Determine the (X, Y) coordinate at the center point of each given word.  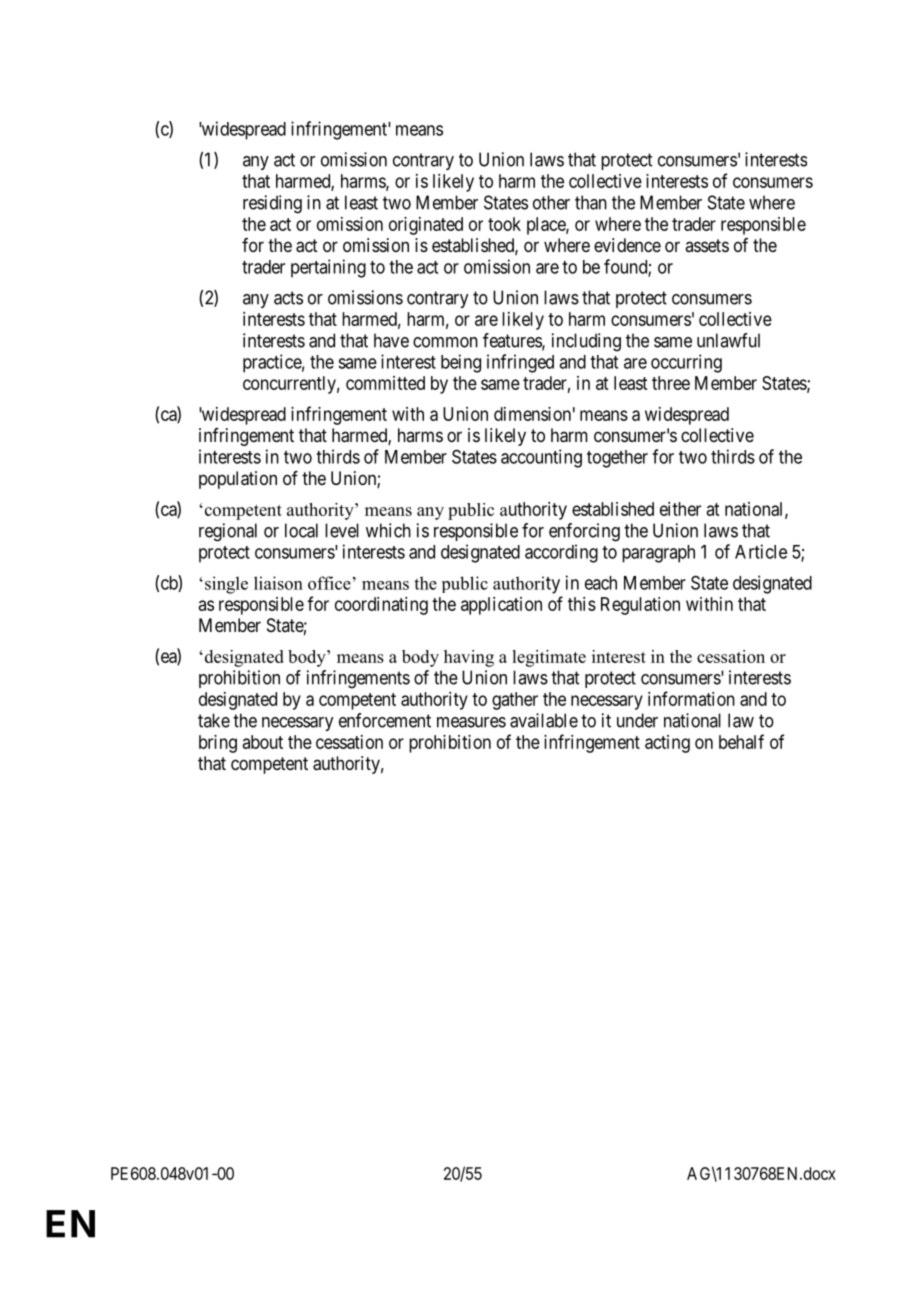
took (504, 224)
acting (667, 744)
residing (272, 204)
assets (707, 245)
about (263, 742)
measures (471, 722)
